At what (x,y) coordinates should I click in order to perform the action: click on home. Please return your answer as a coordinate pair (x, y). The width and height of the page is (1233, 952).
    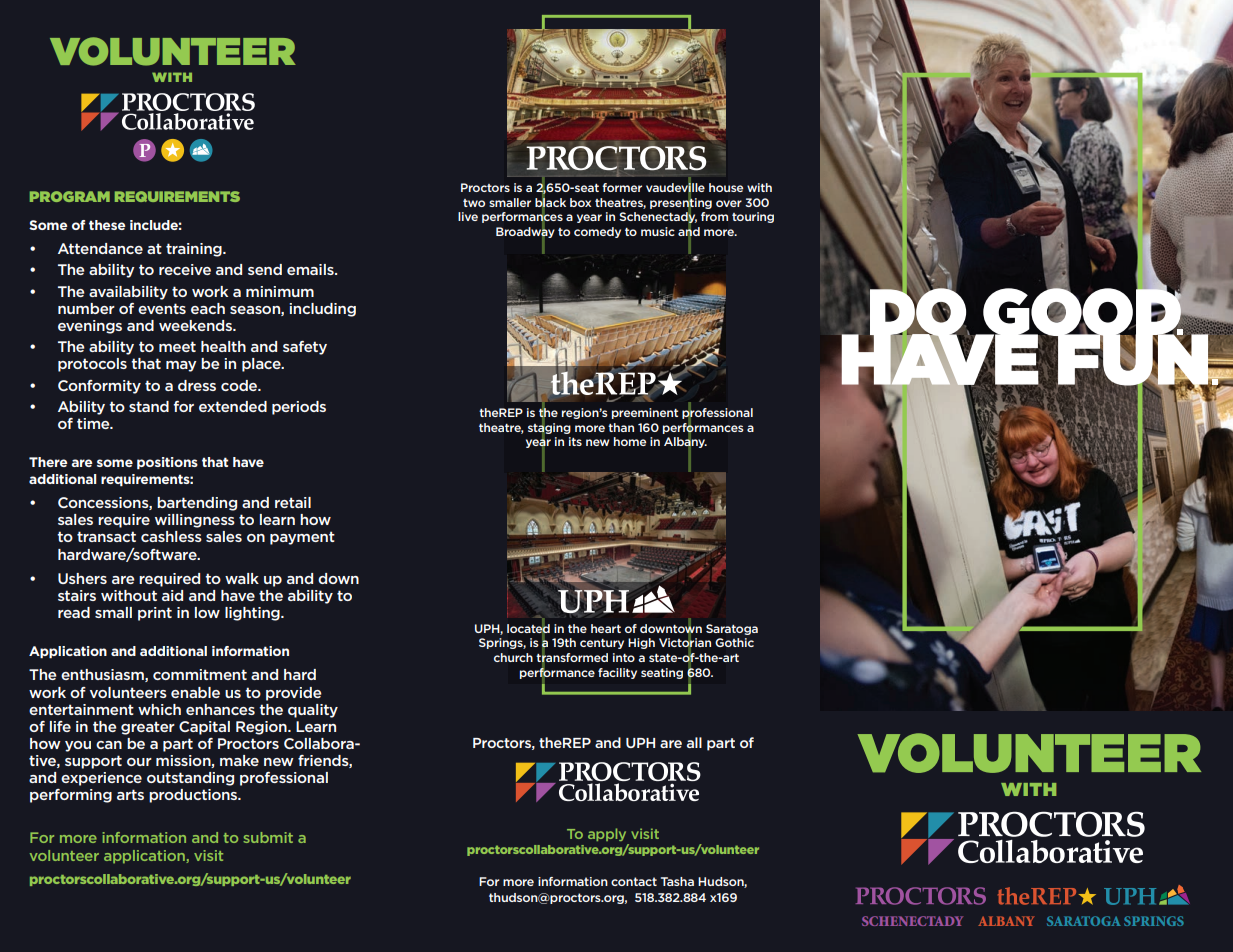
    Looking at the image, I should click on (630, 441).
